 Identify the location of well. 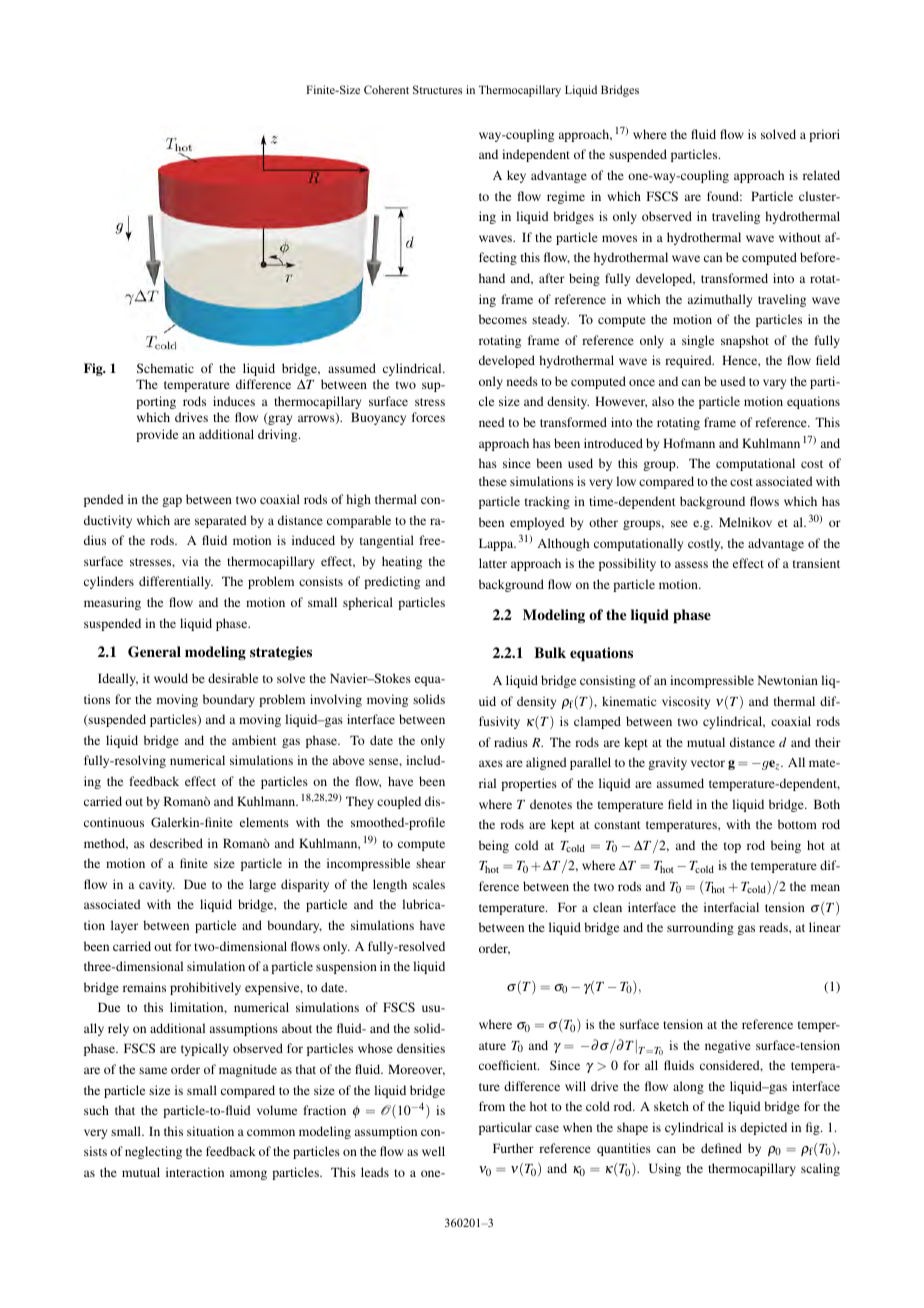
(433, 1151).
